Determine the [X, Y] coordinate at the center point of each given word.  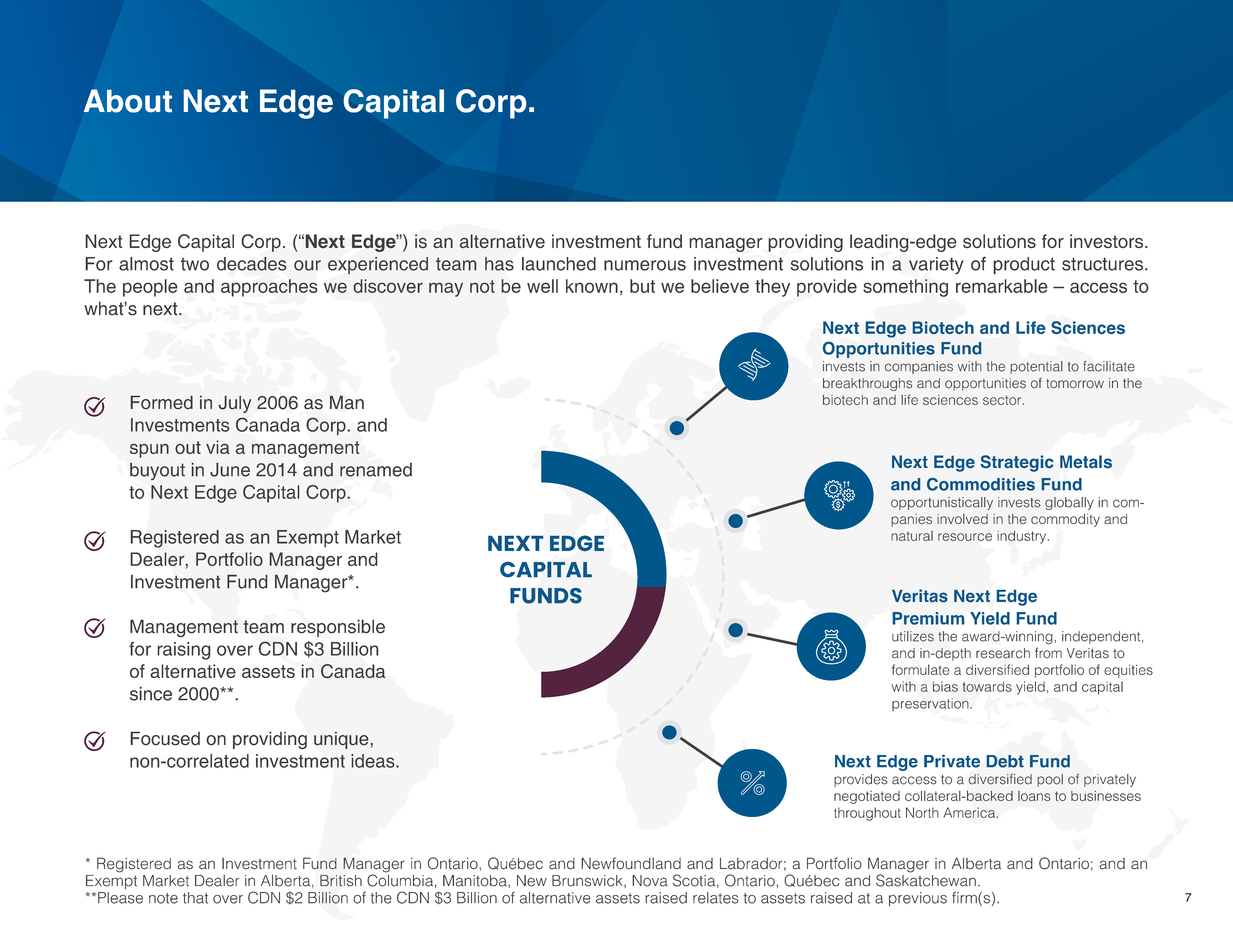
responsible [338, 628]
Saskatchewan [926, 879]
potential [1036, 367]
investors [1108, 241]
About [128, 101]
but [642, 286]
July [235, 404]
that [195, 898]
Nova [650, 881]
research [1003, 653]
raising [184, 651]
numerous [645, 265]
